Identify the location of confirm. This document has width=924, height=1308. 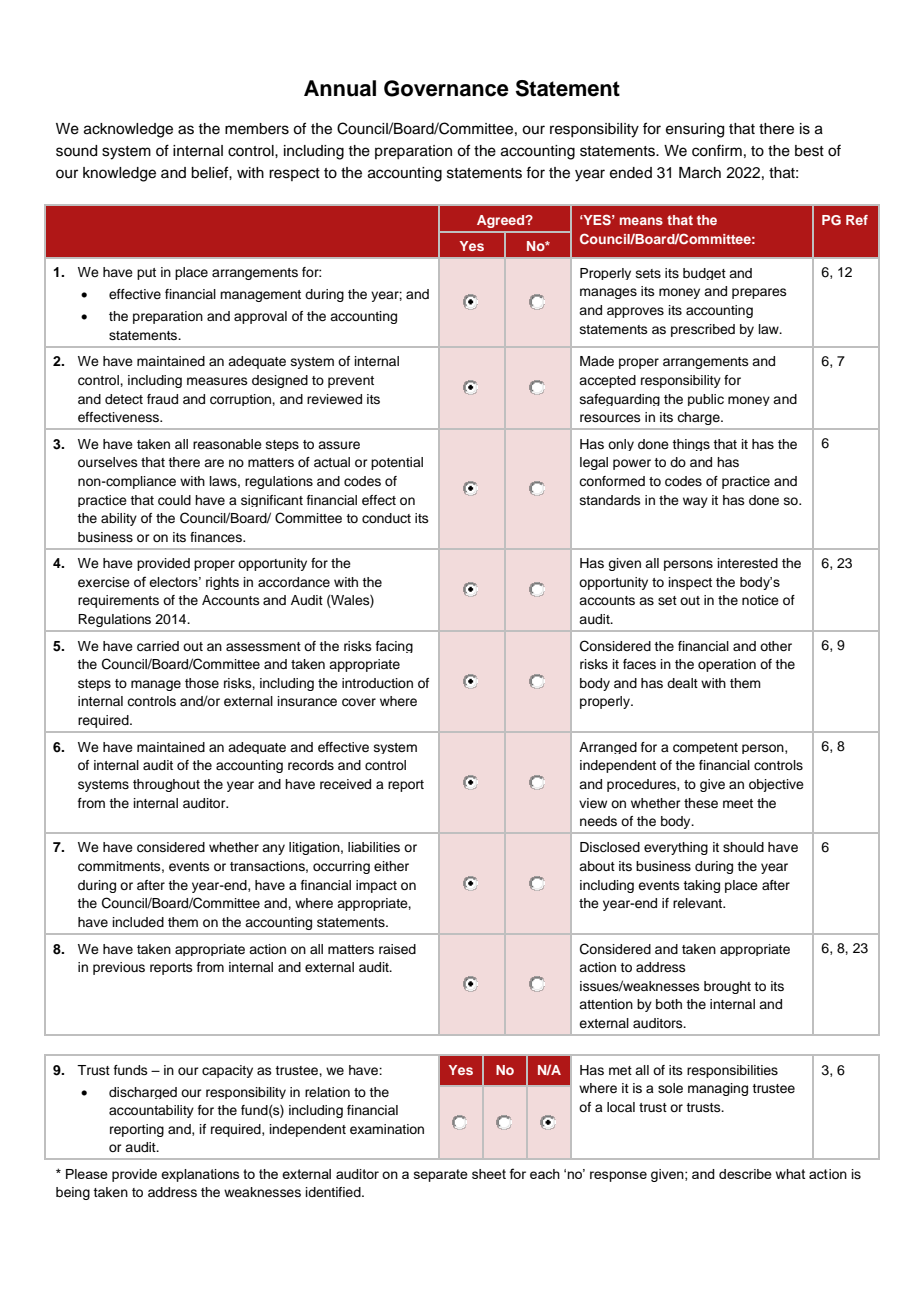
(717, 150).
